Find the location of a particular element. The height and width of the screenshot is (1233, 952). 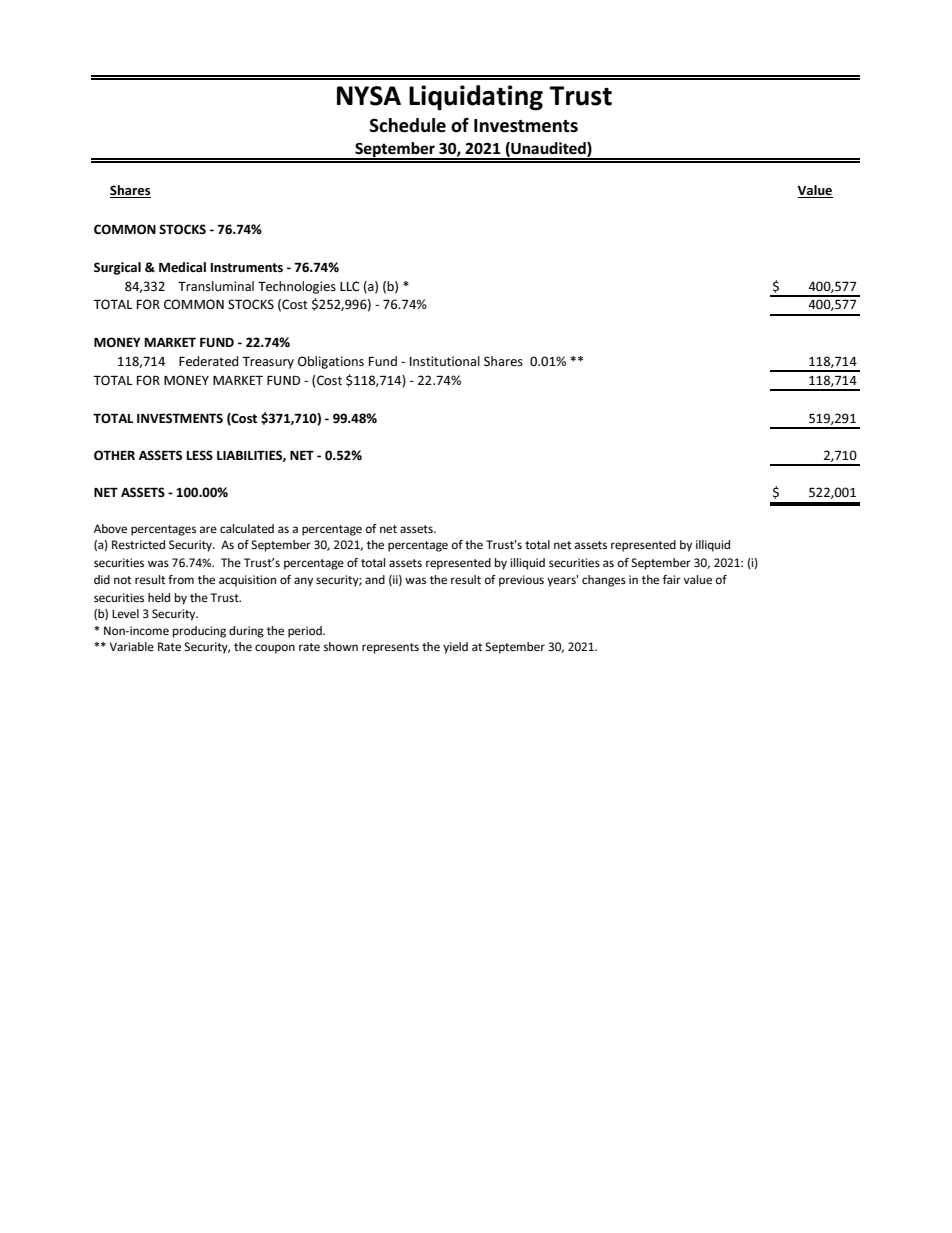

producing is located at coordinates (199, 632).
